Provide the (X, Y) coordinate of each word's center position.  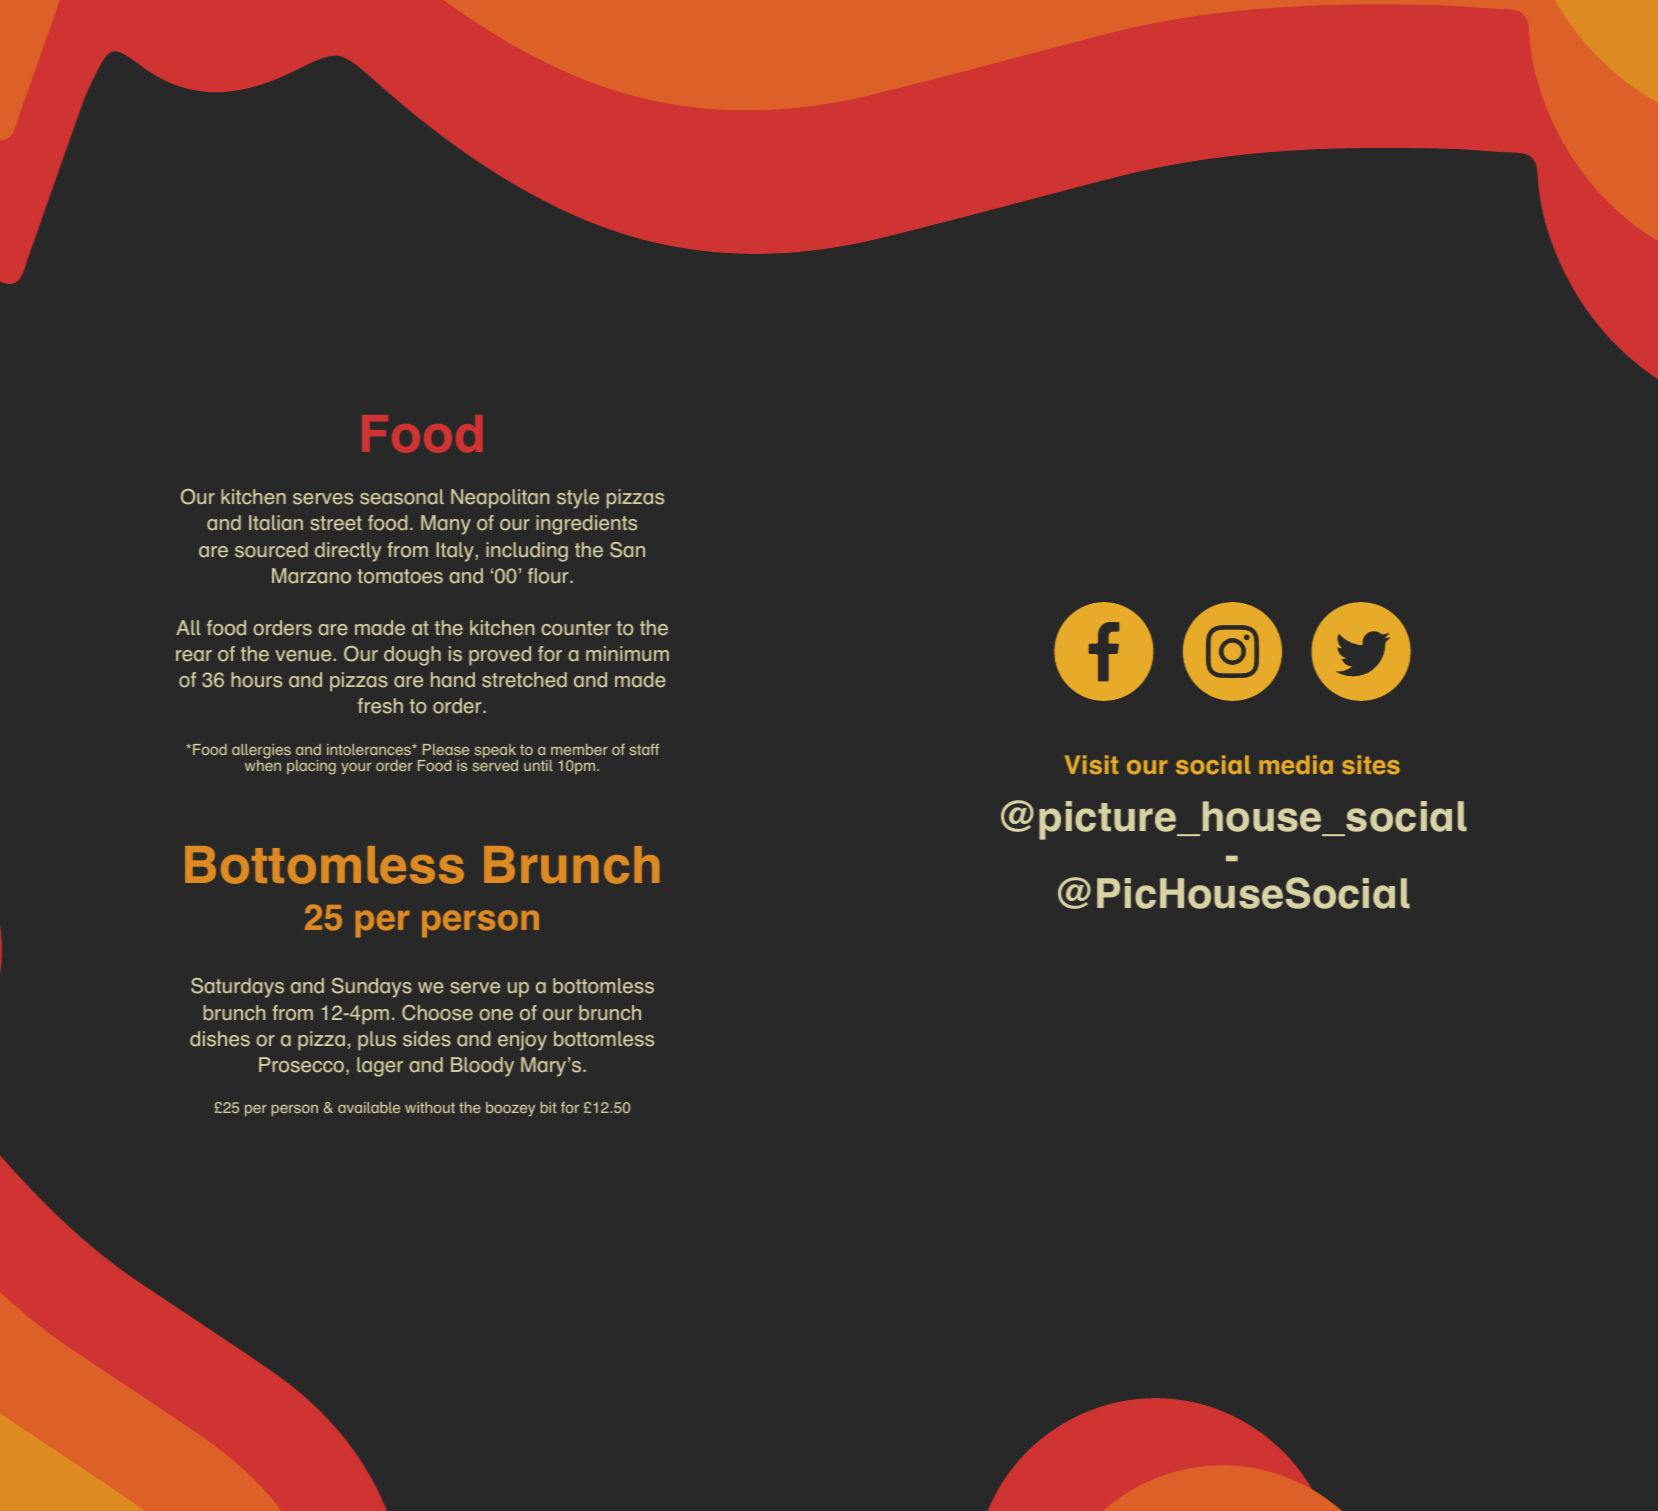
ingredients (586, 525)
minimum (627, 653)
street (336, 523)
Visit (1091, 764)
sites (1371, 764)
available (369, 1107)
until (538, 765)
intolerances (370, 749)
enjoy (522, 1041)
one (496, 1015)
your (356, 768)
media (1296, 764)
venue (304, 656)
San (627, 550)
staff (644, 749)
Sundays (372, 988)
